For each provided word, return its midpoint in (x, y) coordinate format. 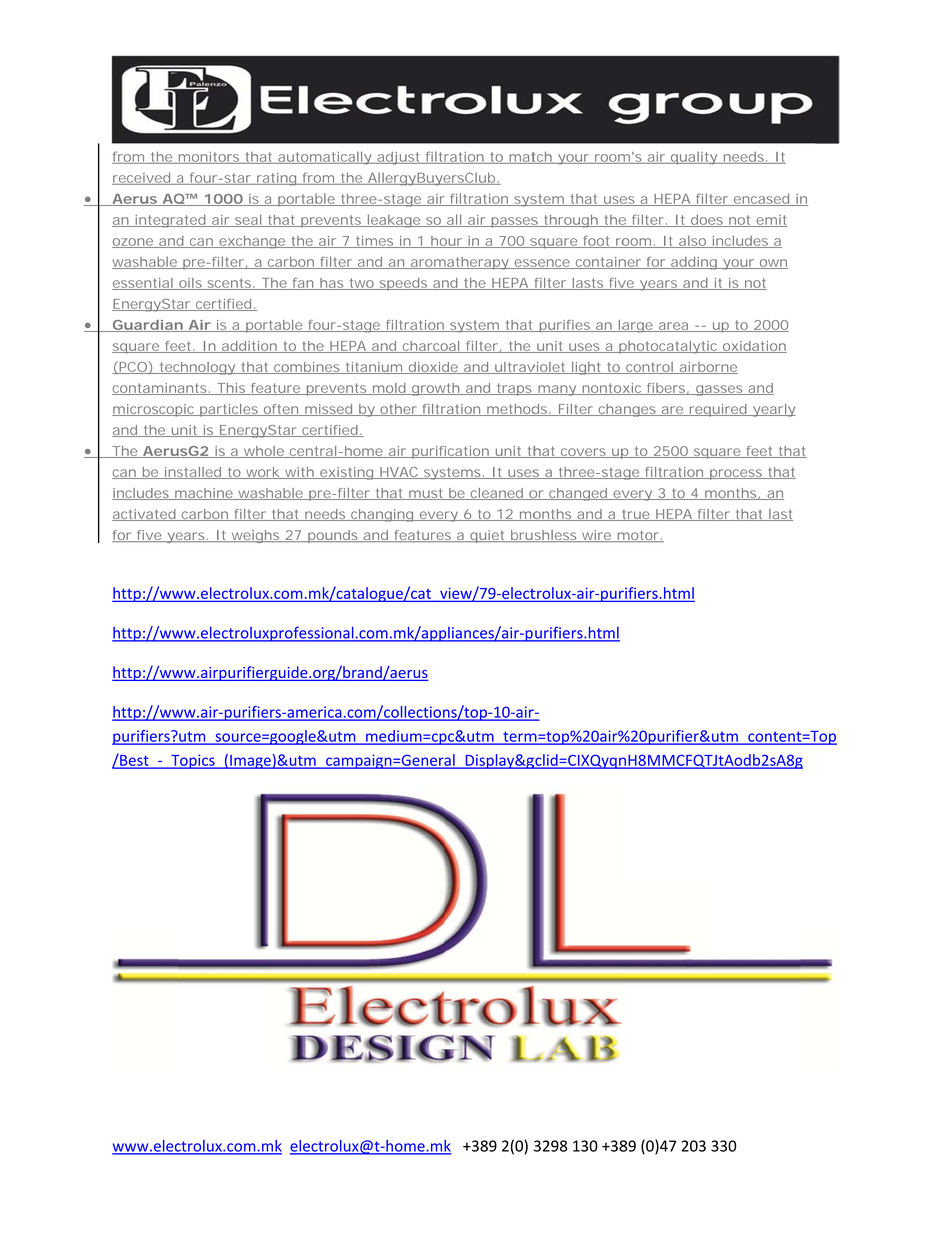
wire (596, 536)
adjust (399, 158)
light (586, 368)
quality (693, 158)
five (149, 536)
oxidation (753, 347)
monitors (209, 158)
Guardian (147, 326)
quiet (488, 536)
